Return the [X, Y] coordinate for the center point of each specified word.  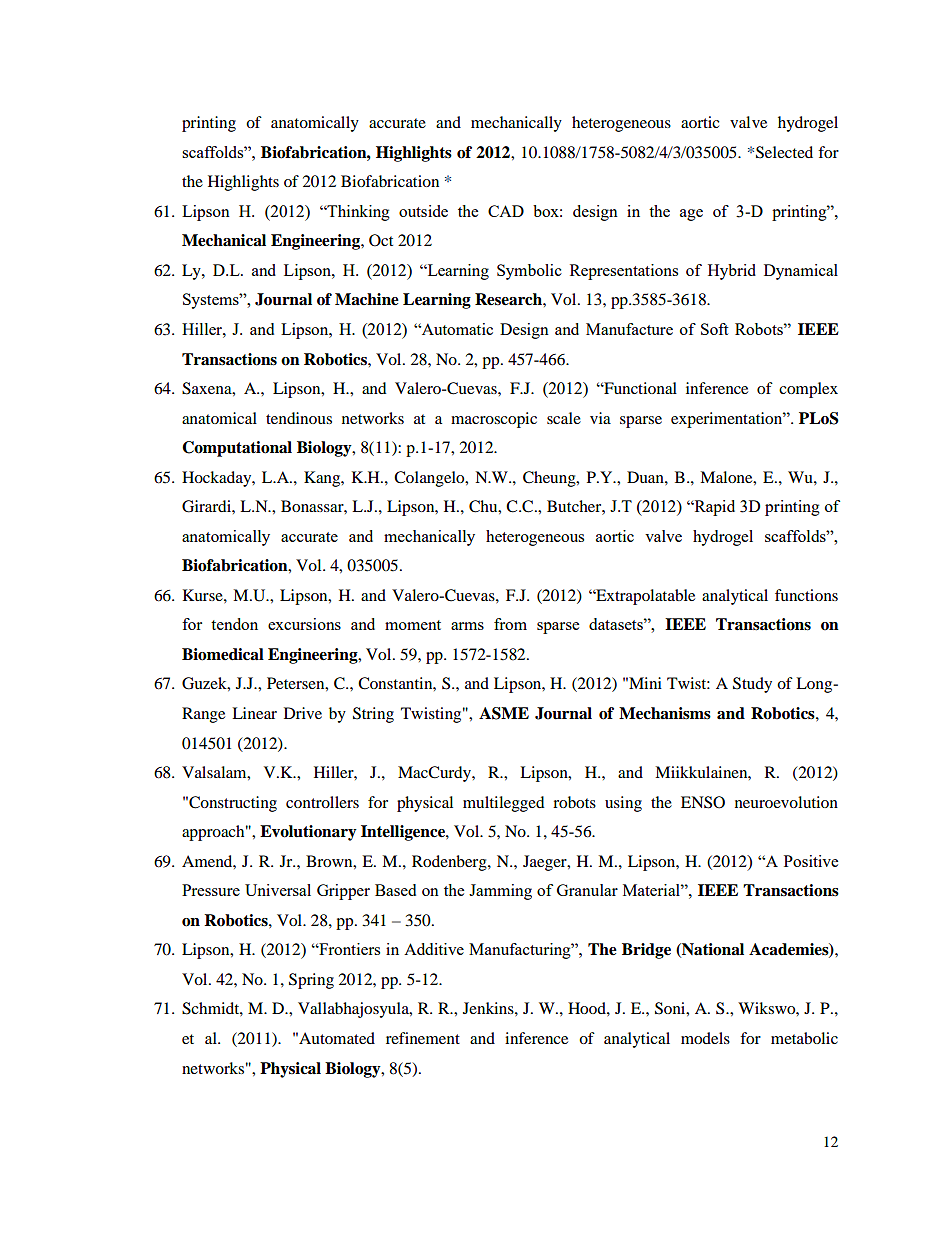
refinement [423, 1038]
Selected [784, 152]
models [705, 1038]
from [510, 624]
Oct [381, 240]
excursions [304, 624]
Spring [311, 981]
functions [806, 595]
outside [423, 211]
